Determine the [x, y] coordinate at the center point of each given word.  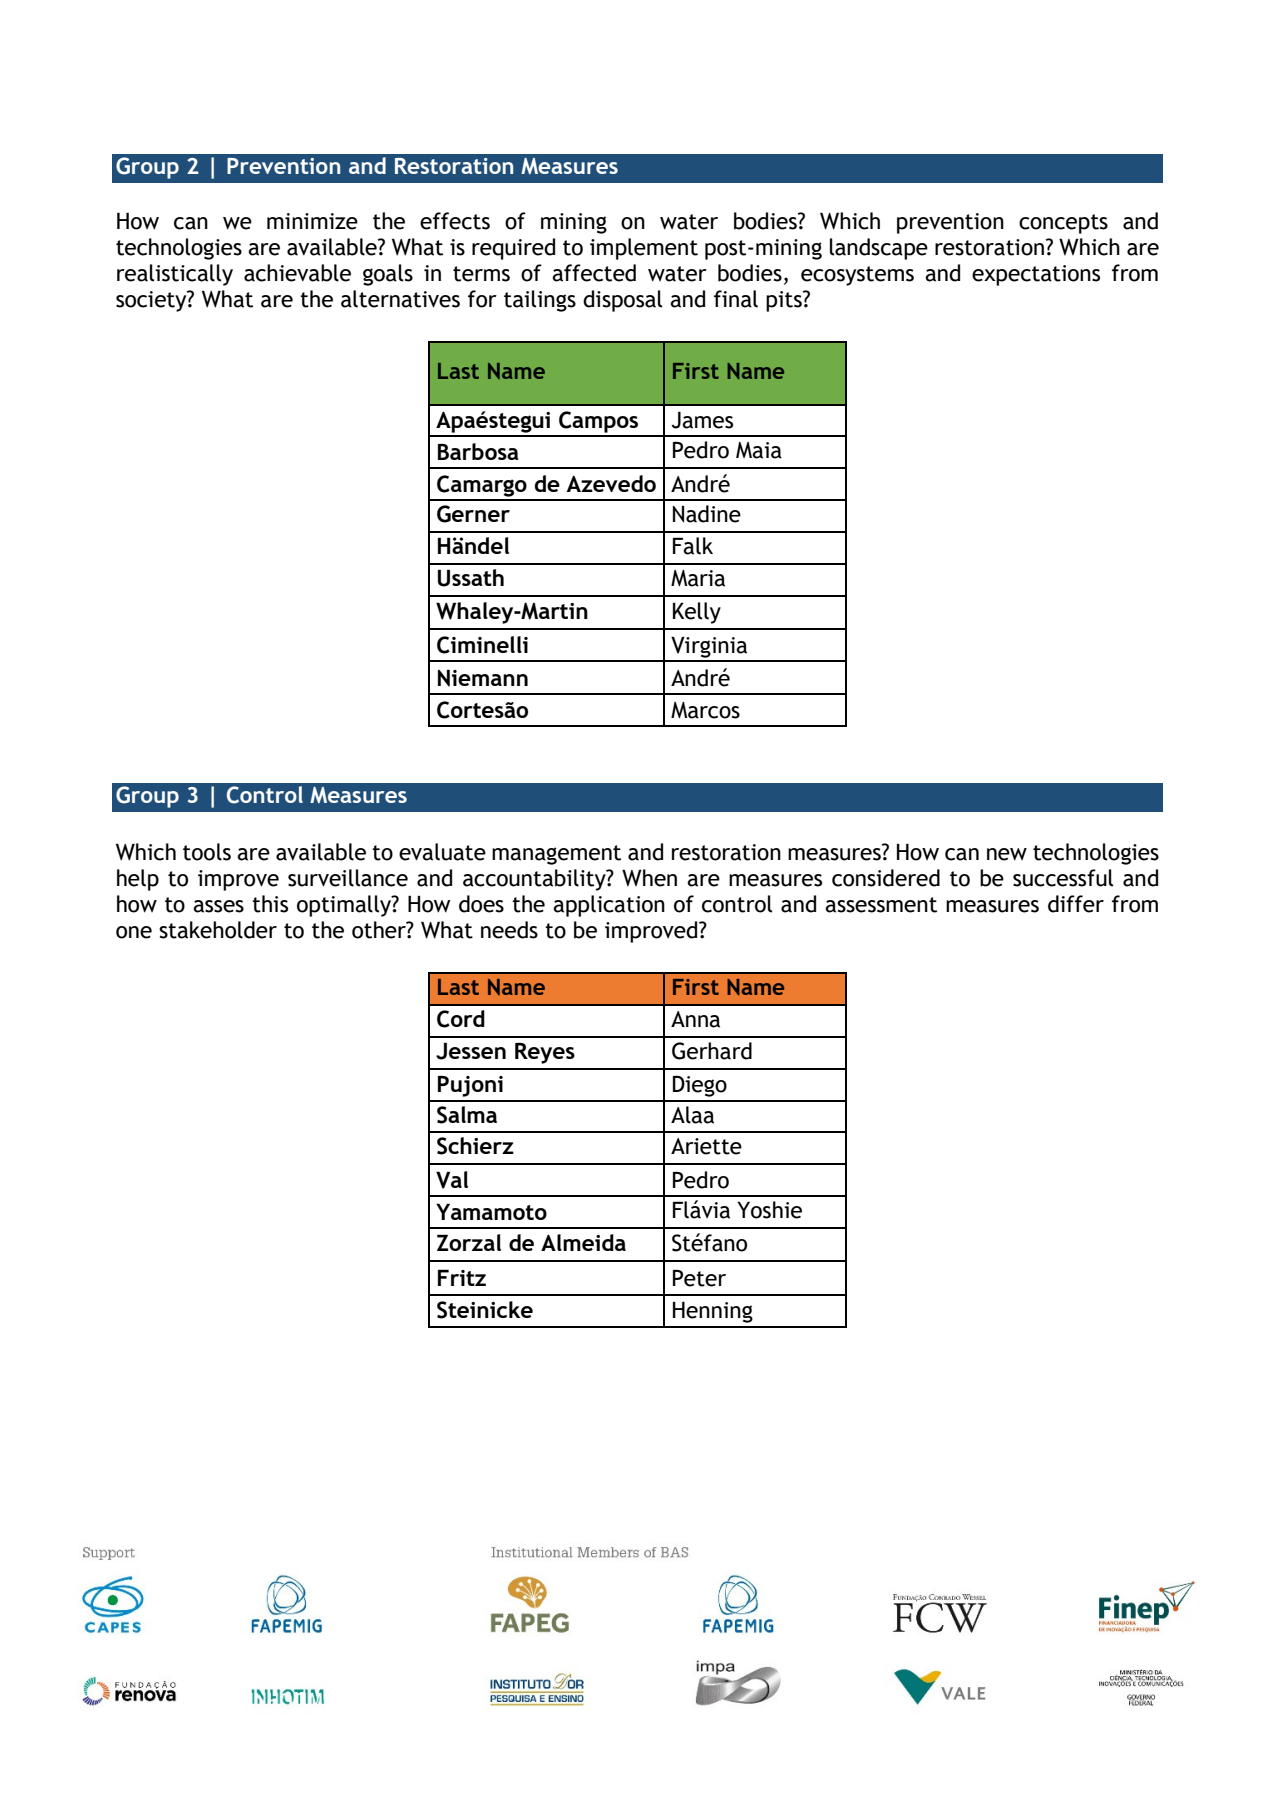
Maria [698, 578]
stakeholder [218, 930]
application [609, 906]
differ [1076, 904]
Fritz [462, 1277]
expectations [1036, 275]
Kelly [697, 613]
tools [207, 852]
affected [594, 273]
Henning [713, 1312]
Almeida [583, 1242]
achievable [297, 273]
